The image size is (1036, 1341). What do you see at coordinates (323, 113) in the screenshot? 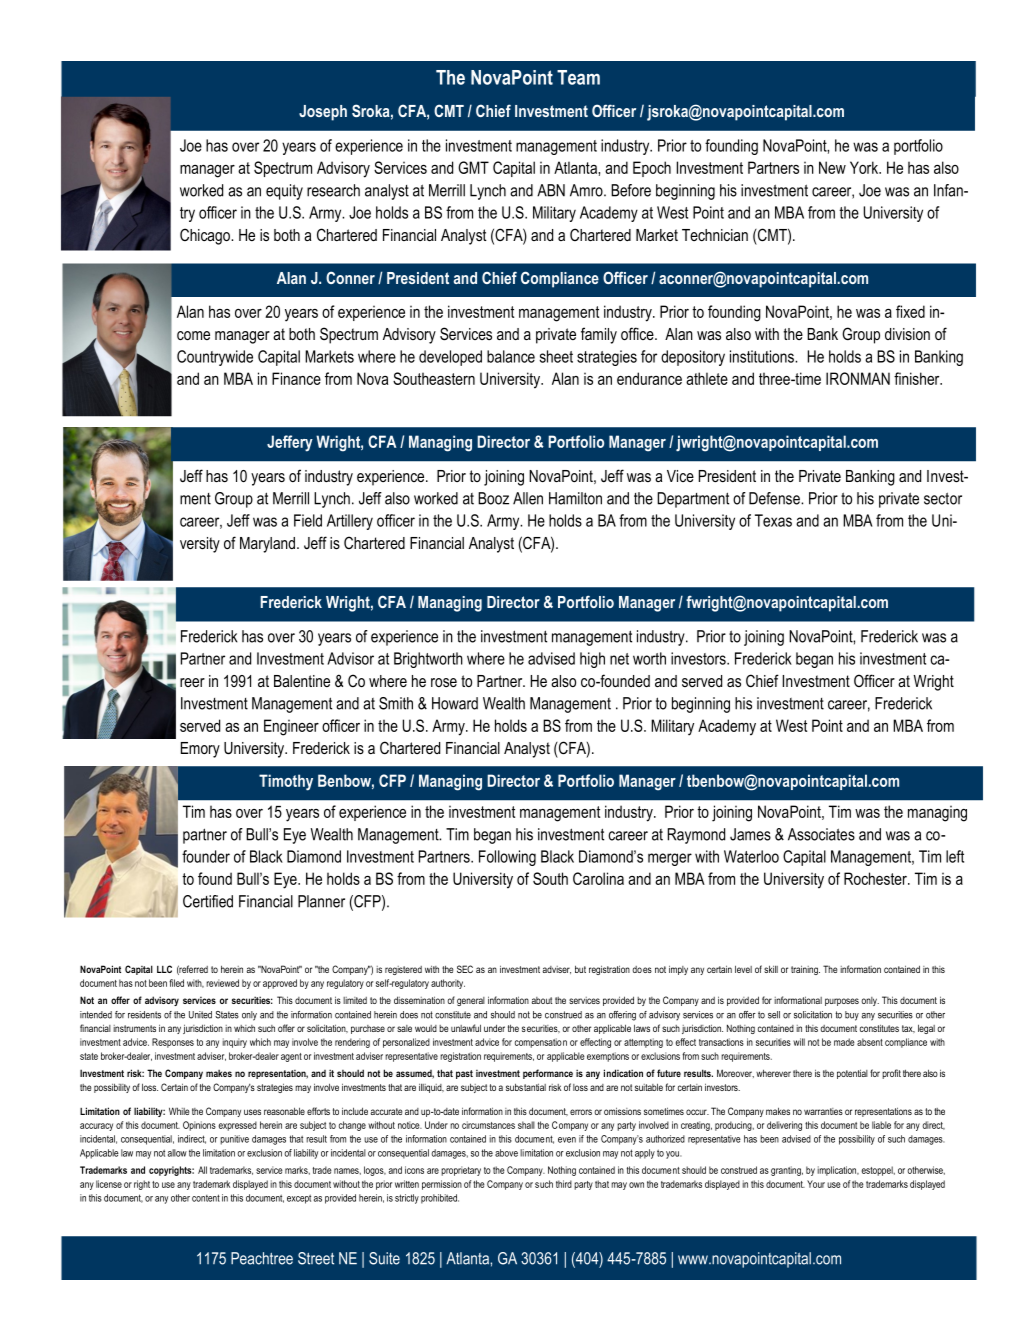
I see `Joseph` at bounding box center [323, 113].
